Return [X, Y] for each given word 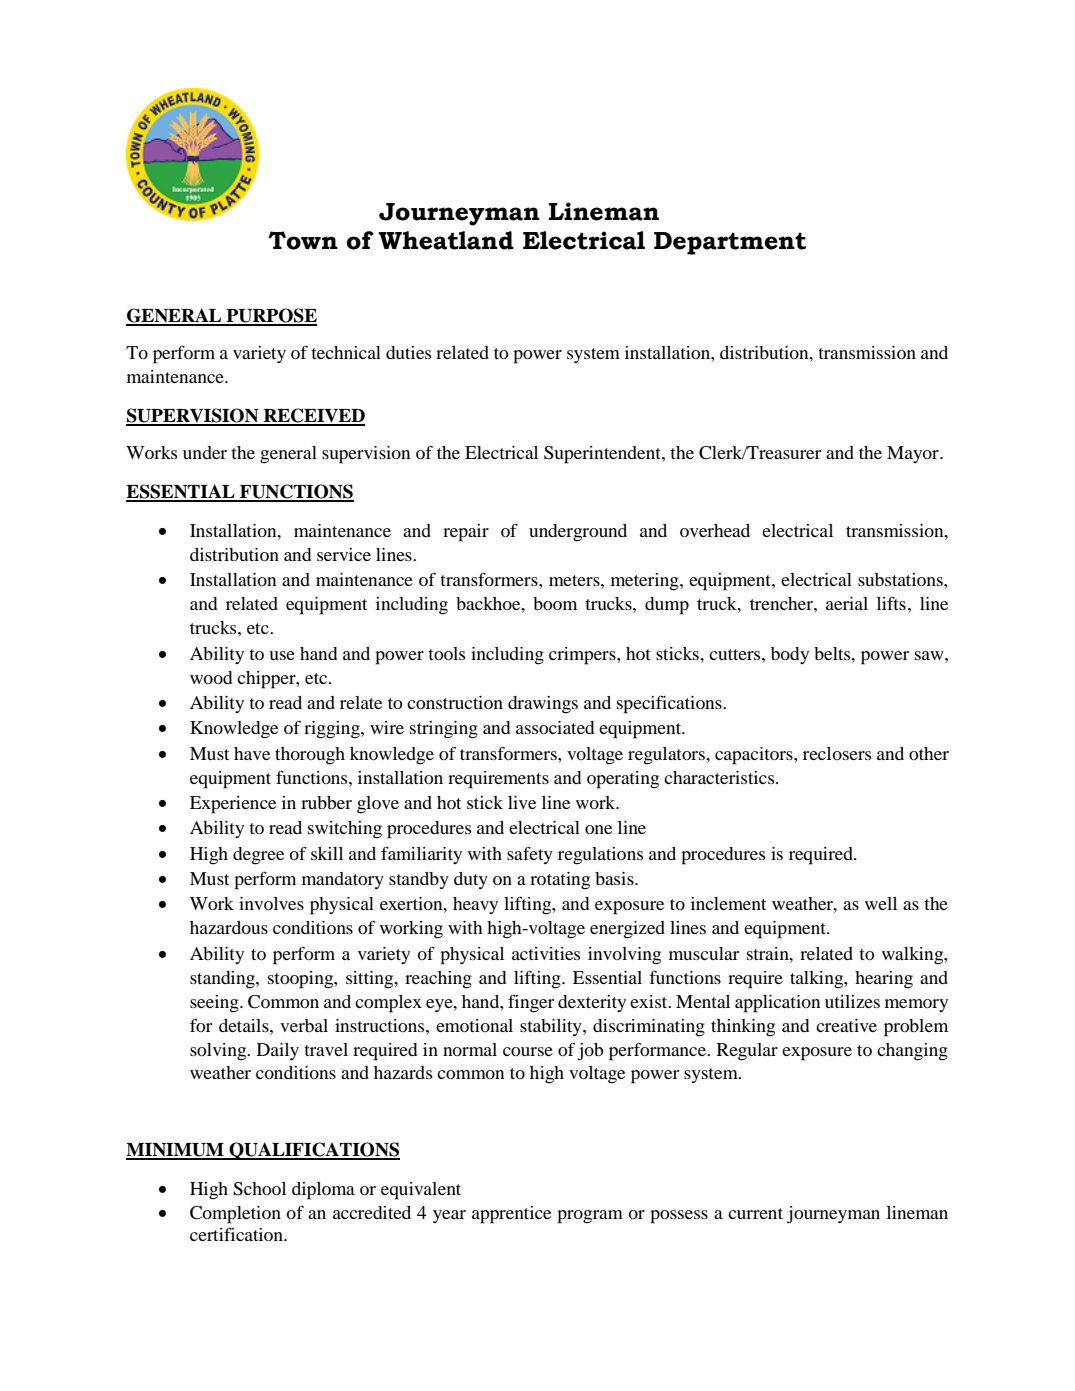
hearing [884, 980]
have [252, 753]
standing [223, 980]
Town [303, 240]
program [590, 1217]
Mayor [914, 454]
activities [546, 953]
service [344, 554]
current [755, 1213]
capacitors [755, 756]
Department [730, 243]
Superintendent [603, 455]
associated [555, 727]
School [259, 1189]
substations [901, 579]
